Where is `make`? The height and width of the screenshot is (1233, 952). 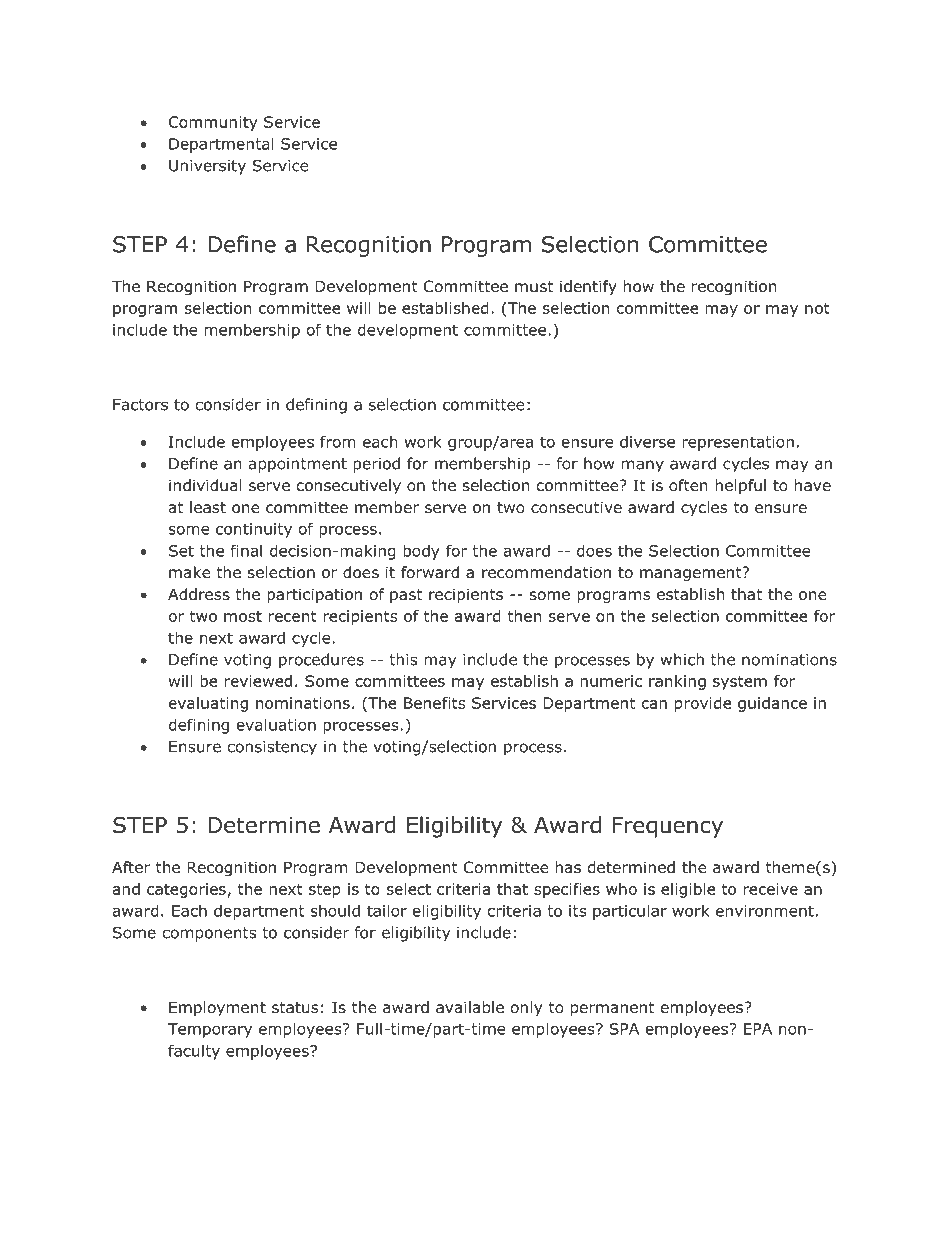 make is located at coordinates (190, 572).
